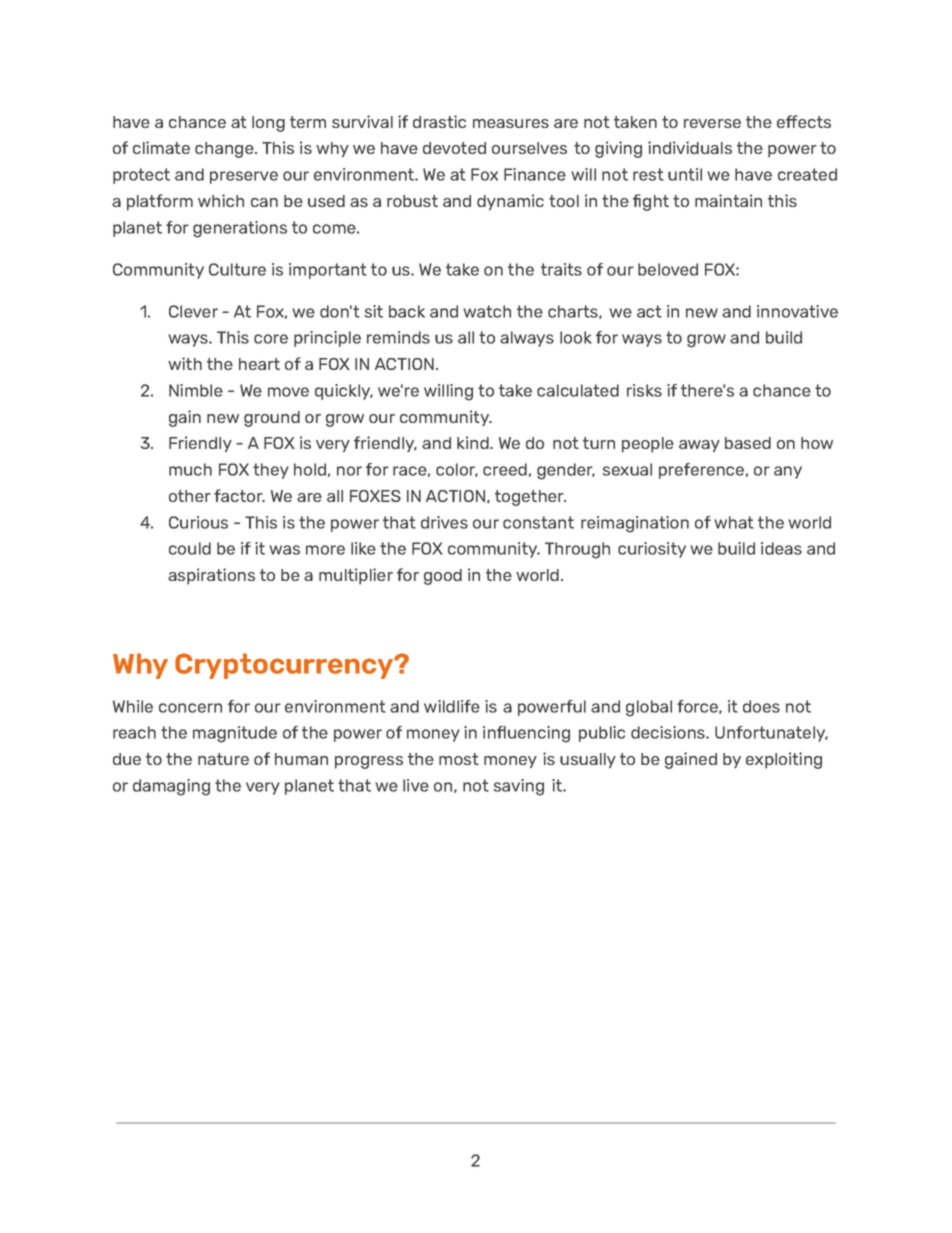  Describe the element at coordinates (459, 759) in the screenshot. I see `most` at that location.
